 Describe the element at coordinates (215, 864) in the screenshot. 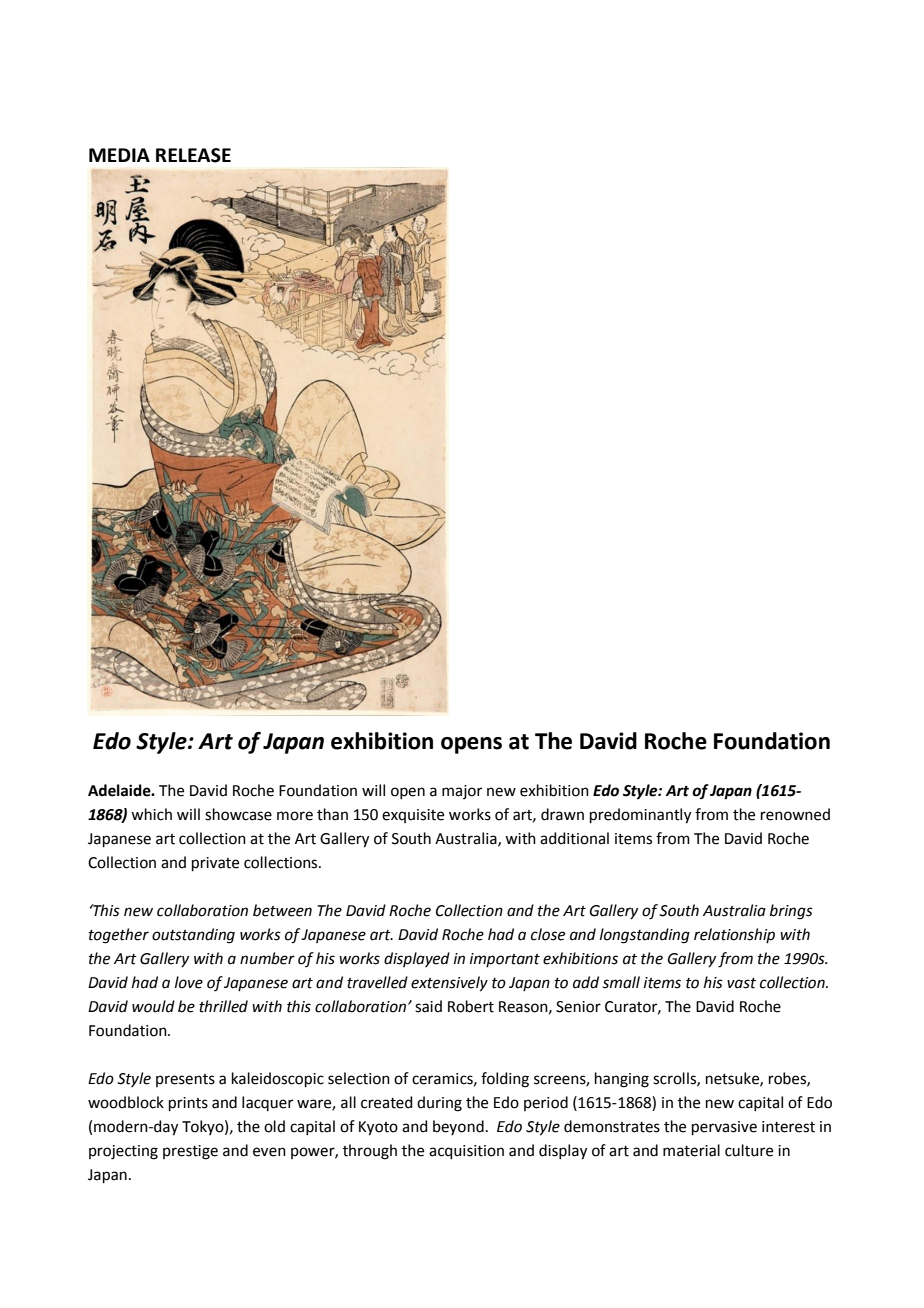

I see `private` at that location.
